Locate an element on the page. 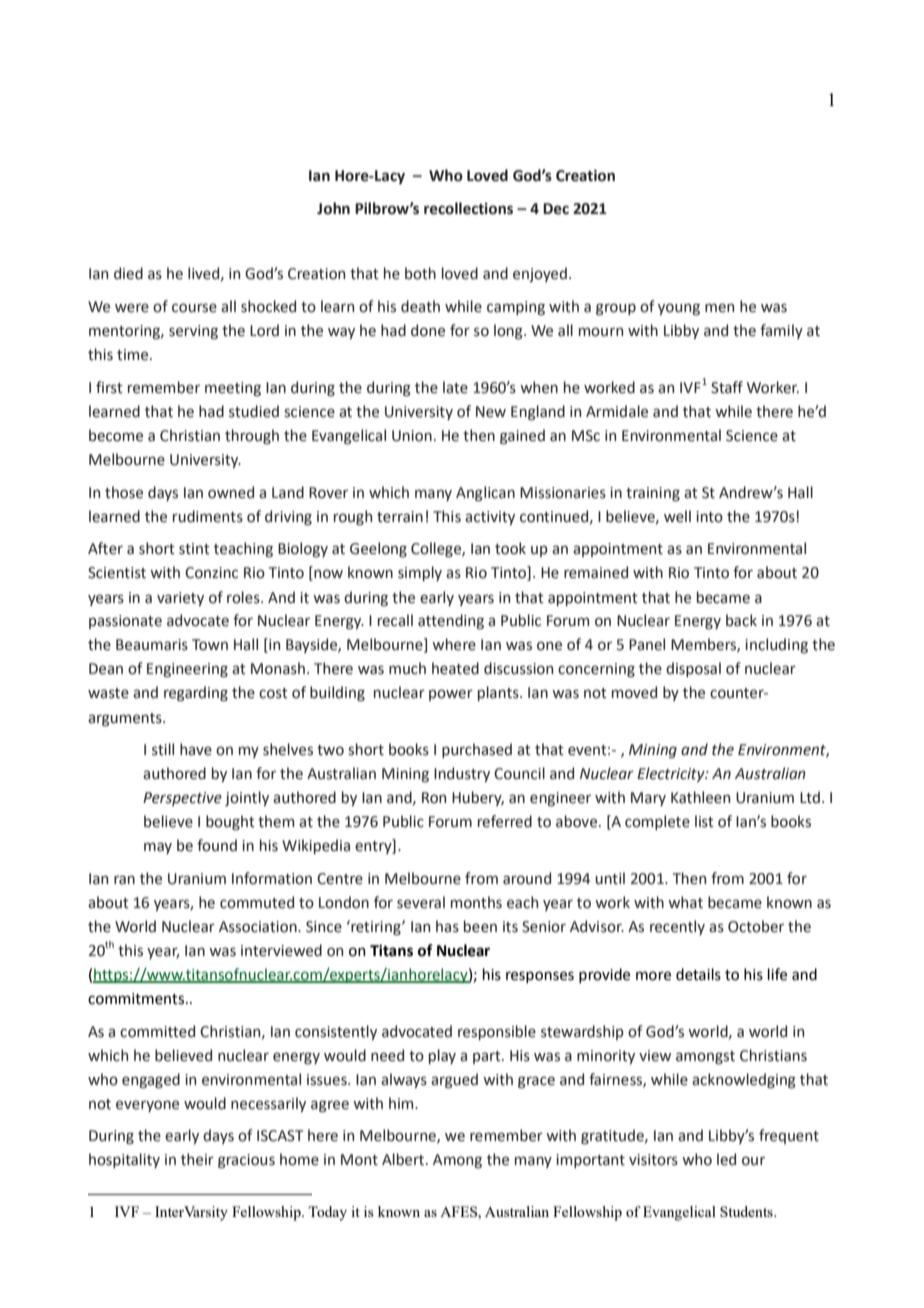 The height and width of the document is (1308, 924). stint is located at coordinates (194, 549).
